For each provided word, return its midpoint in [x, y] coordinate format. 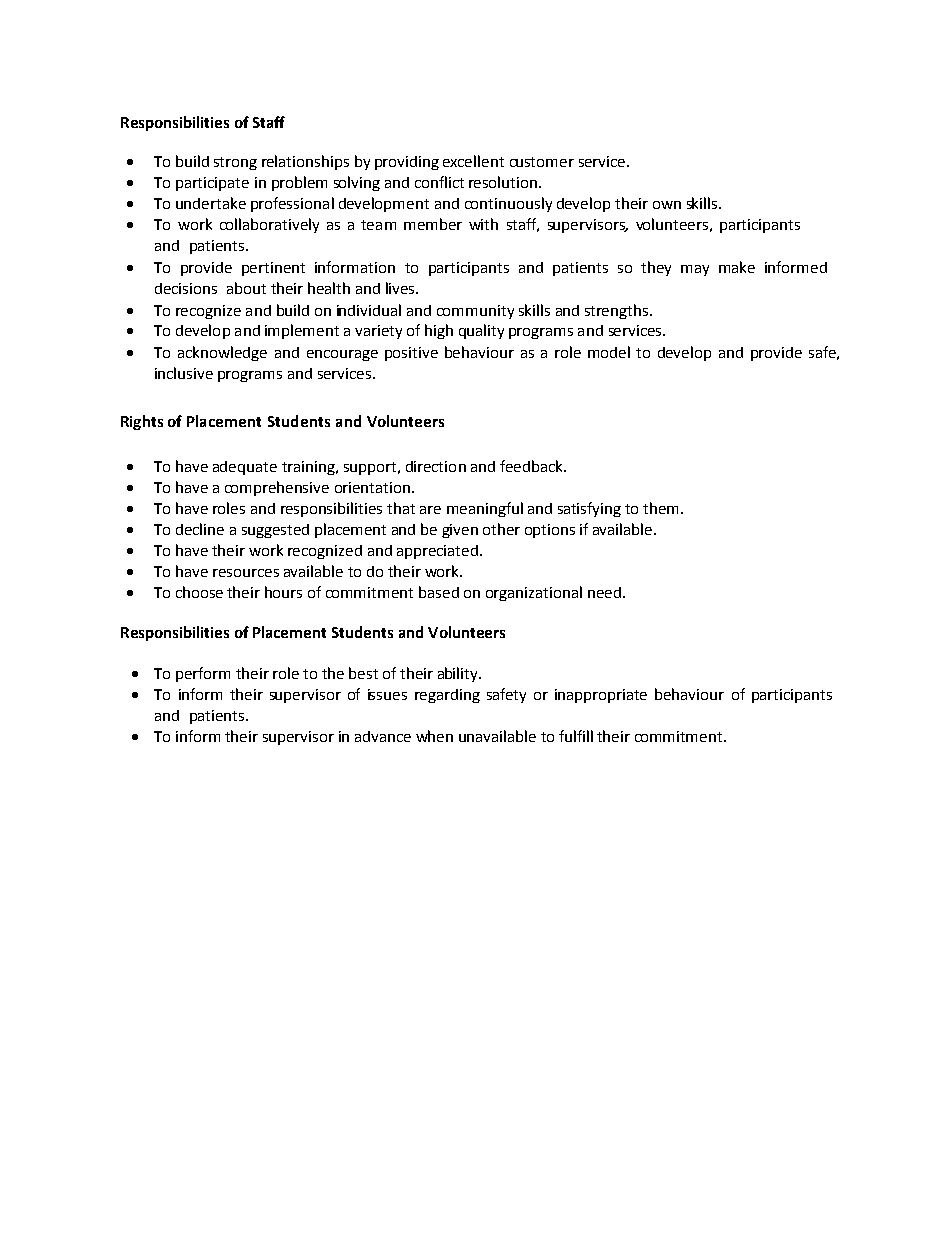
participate [212, 184]
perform [203, 674]
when [434, 736]
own [667, 205]
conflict [439, 182]
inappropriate [601, 696]
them [662, 508]
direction [436, 466]
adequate [245, 468]
